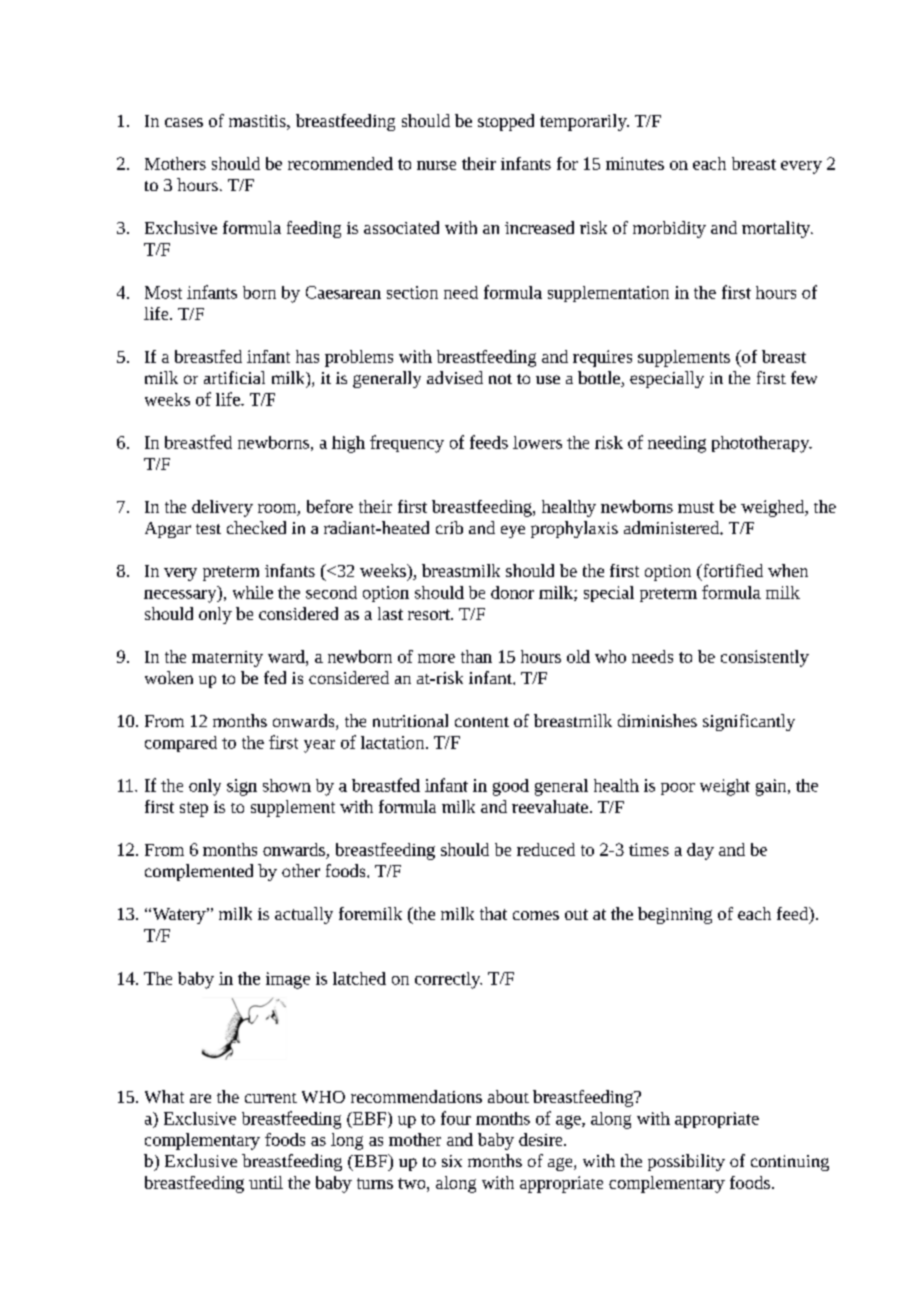 This screenshot has height=1308, width=924. What do you see at coordinates (765, 658) in the screenshot?
I see `consistently` at bounding box center [765, 658].
